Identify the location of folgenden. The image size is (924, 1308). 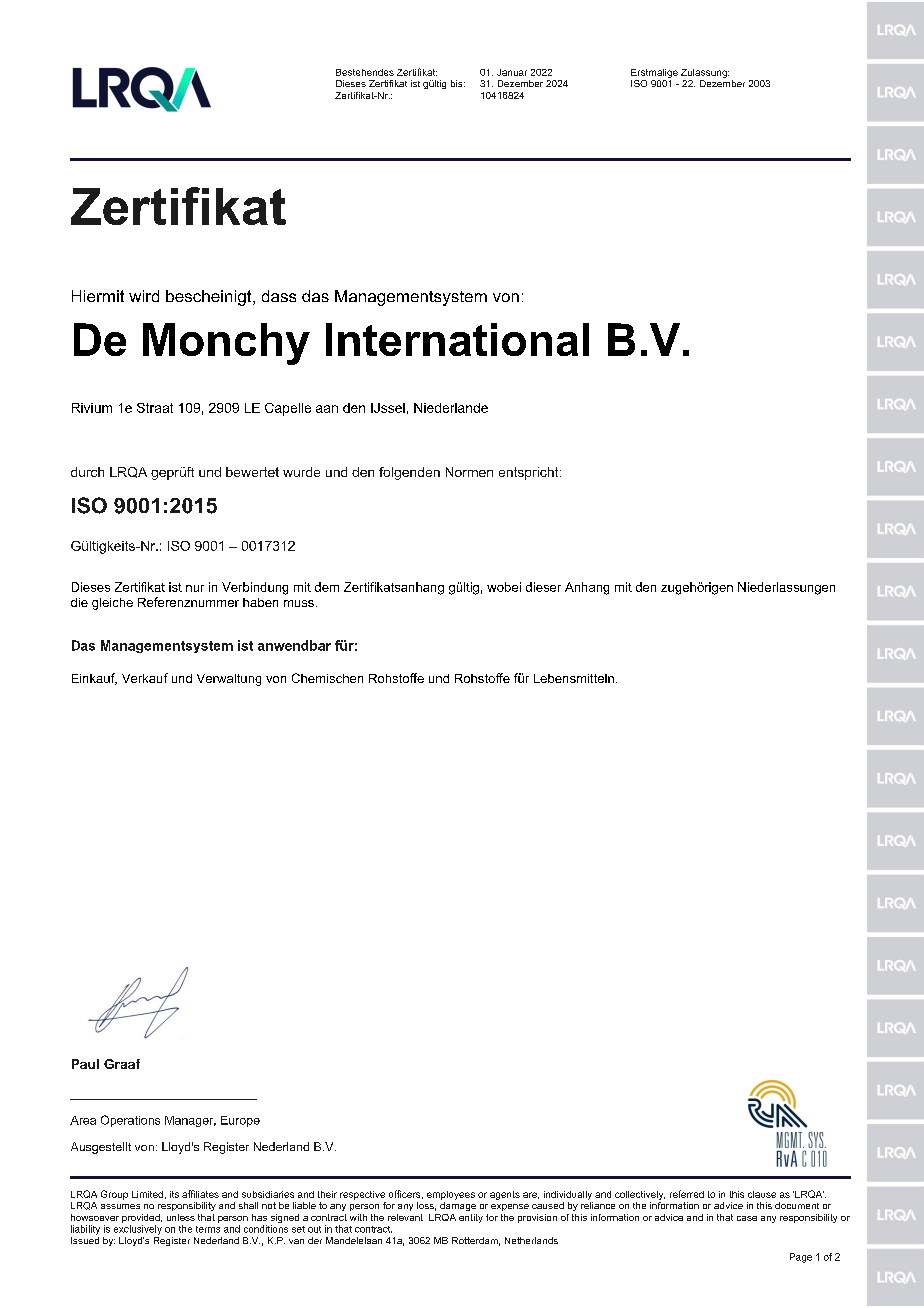
(409, 473).
